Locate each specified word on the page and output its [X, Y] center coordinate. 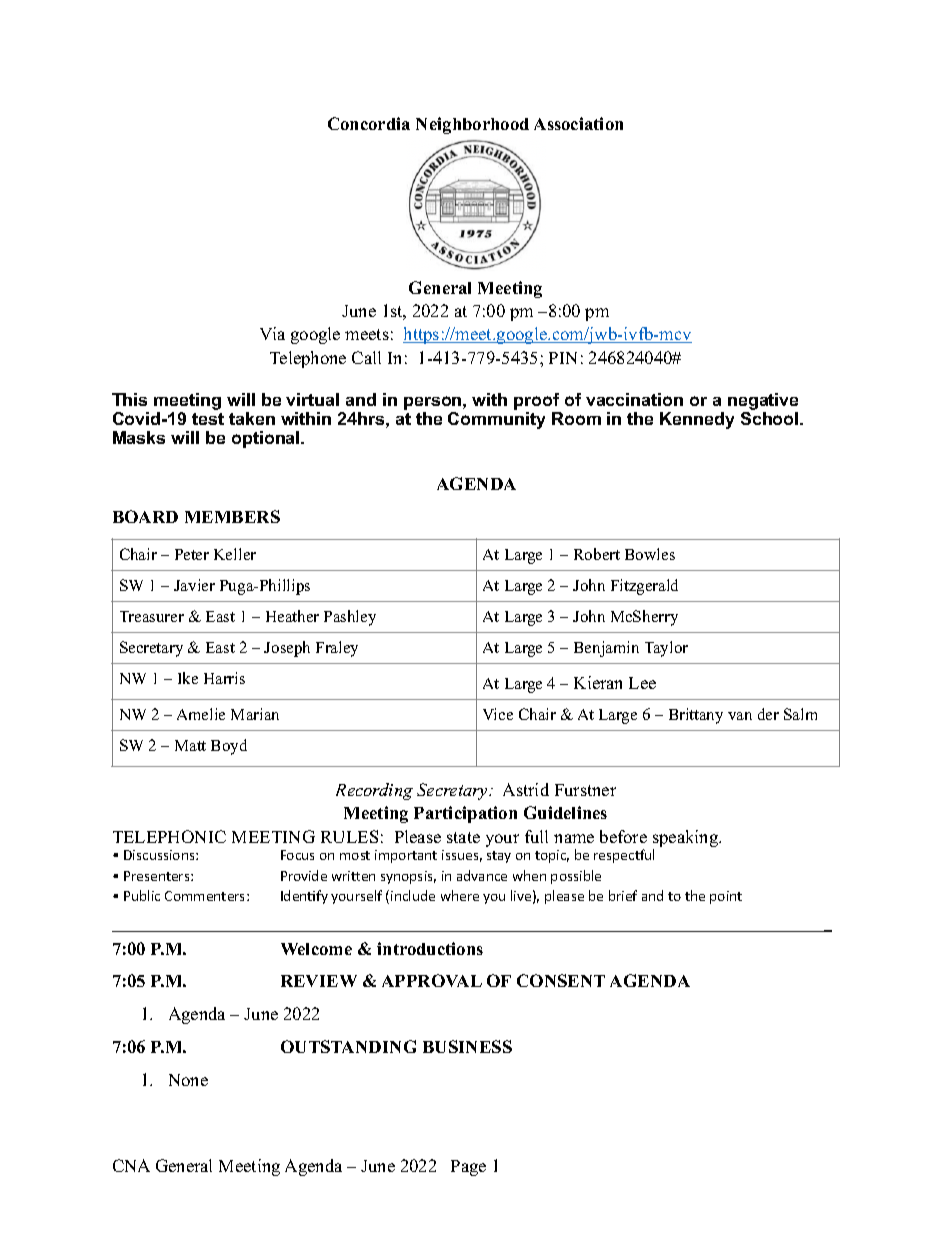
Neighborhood [472, 125]
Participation [465, 814]
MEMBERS [232, 516]
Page [468, 1168]
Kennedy [697, 420]
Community [496, 420]
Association [578, 123]
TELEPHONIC [169, 836]
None [188, 1080]
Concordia [369, 123]
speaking [687, 840]
